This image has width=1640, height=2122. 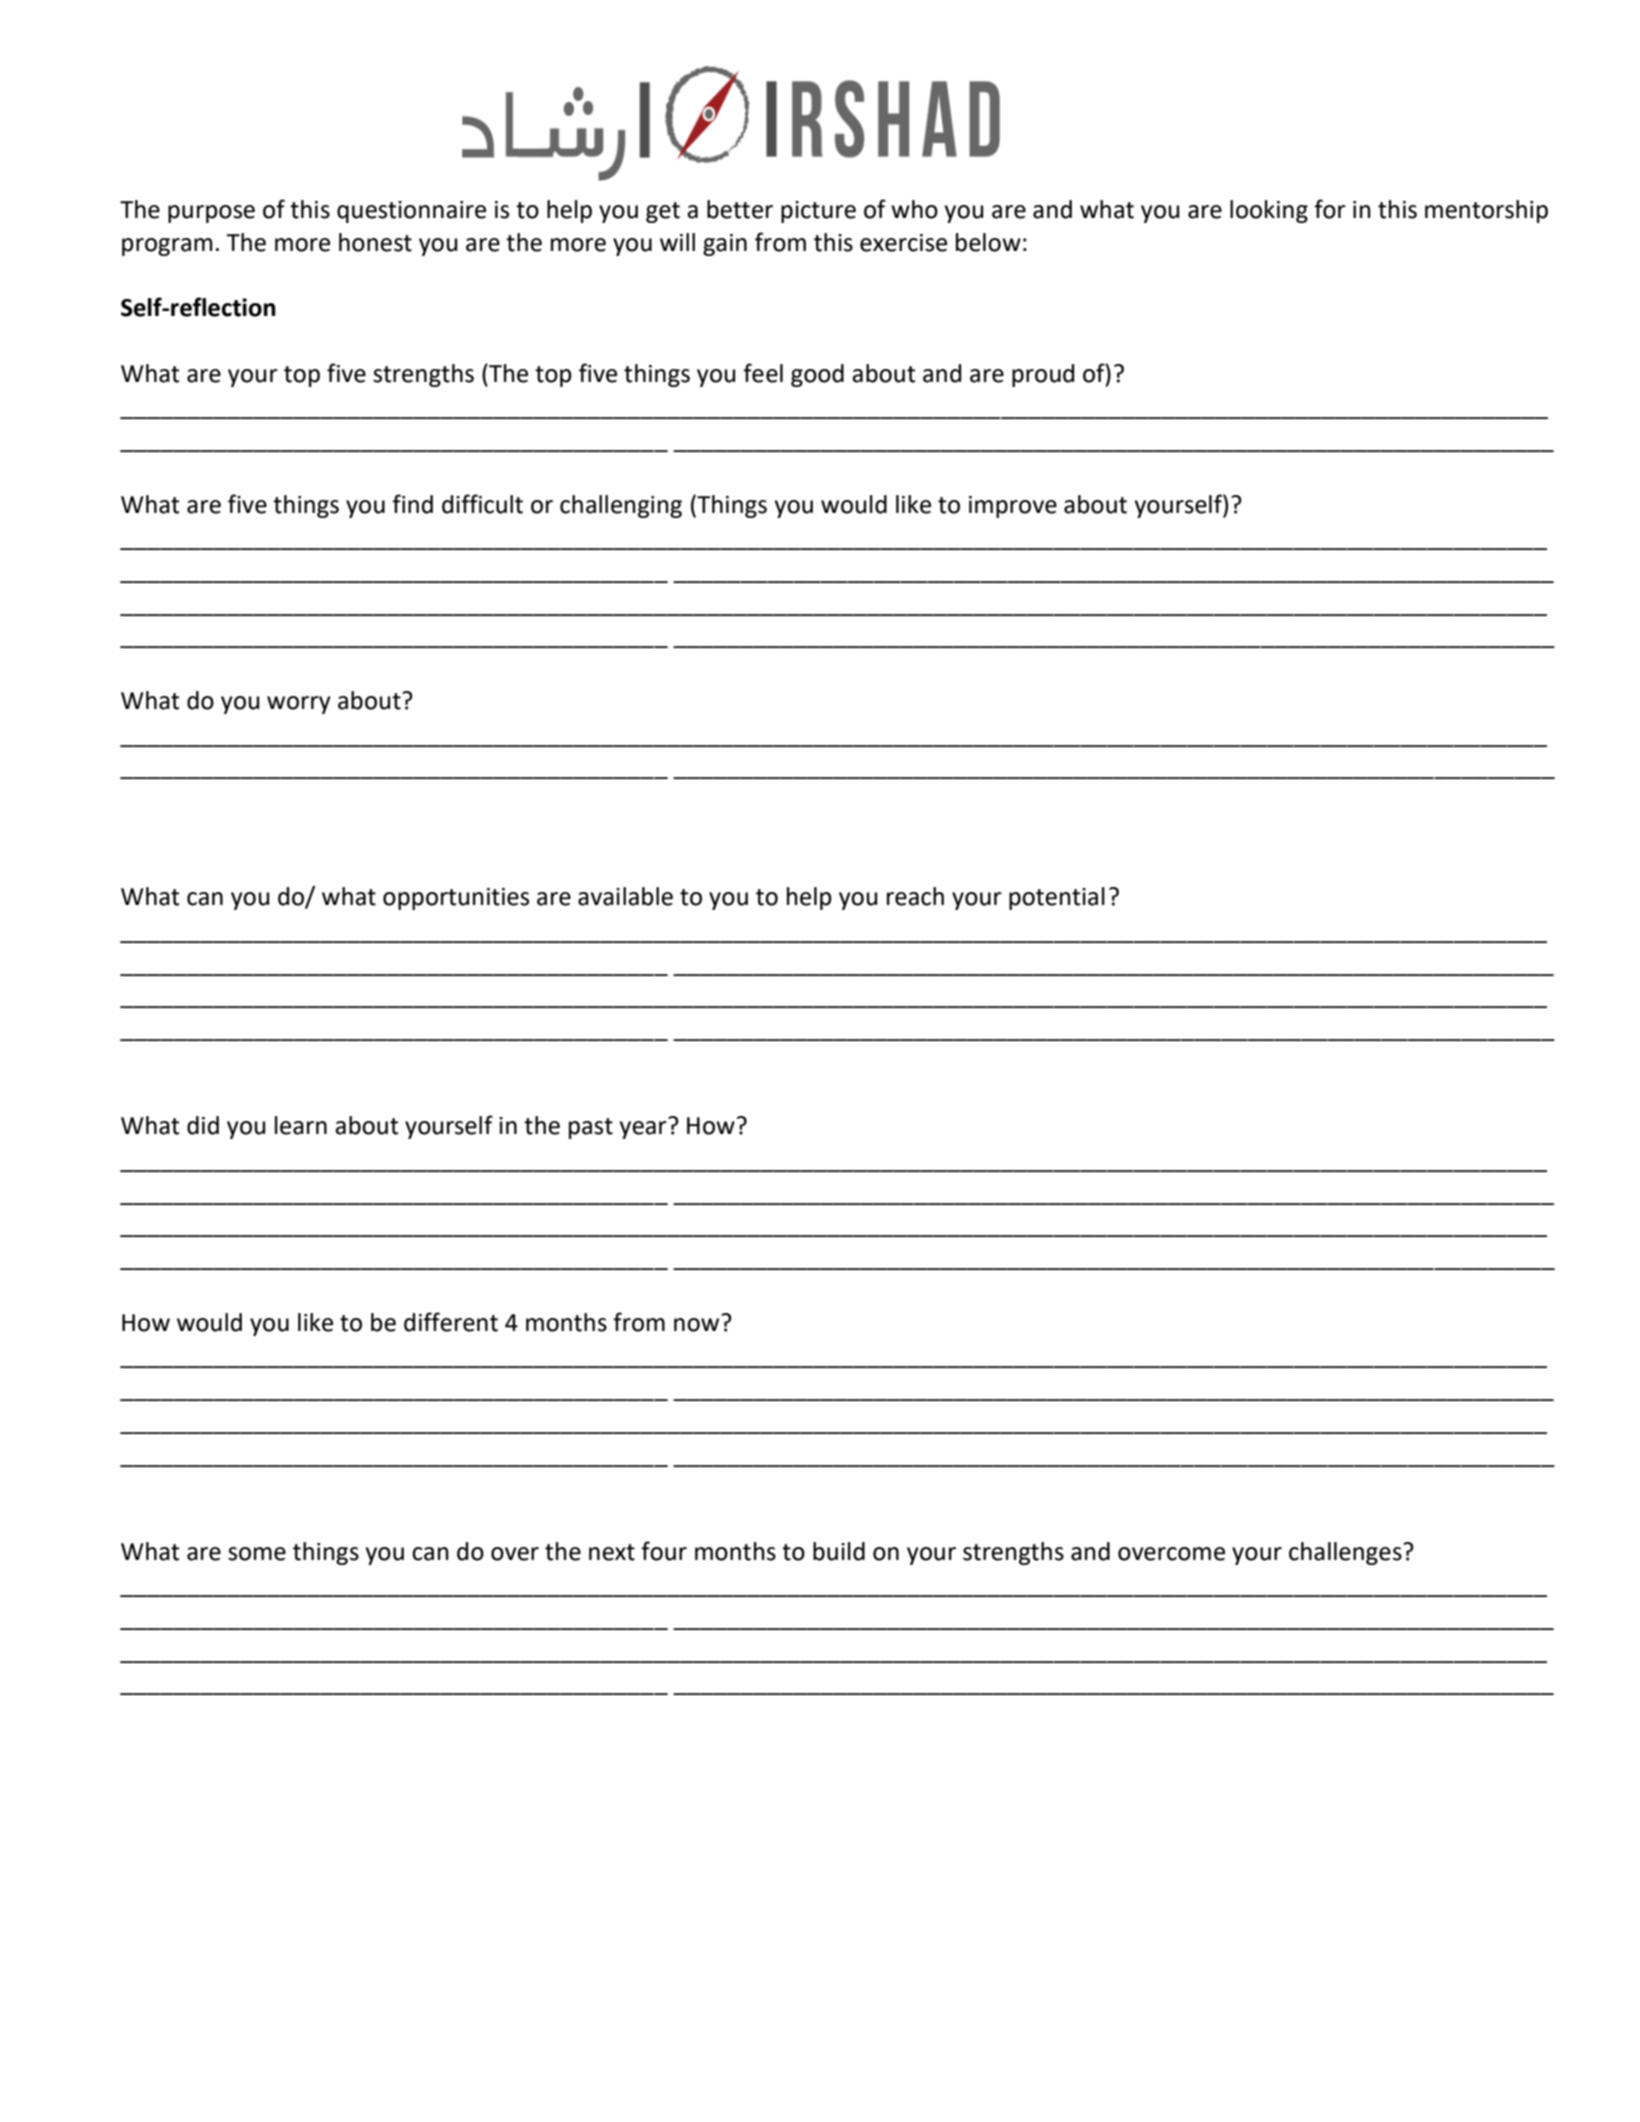 What do you see at coordinates (698, 1323) in the image?
I see `now` at bounding box center [698, 1323].
